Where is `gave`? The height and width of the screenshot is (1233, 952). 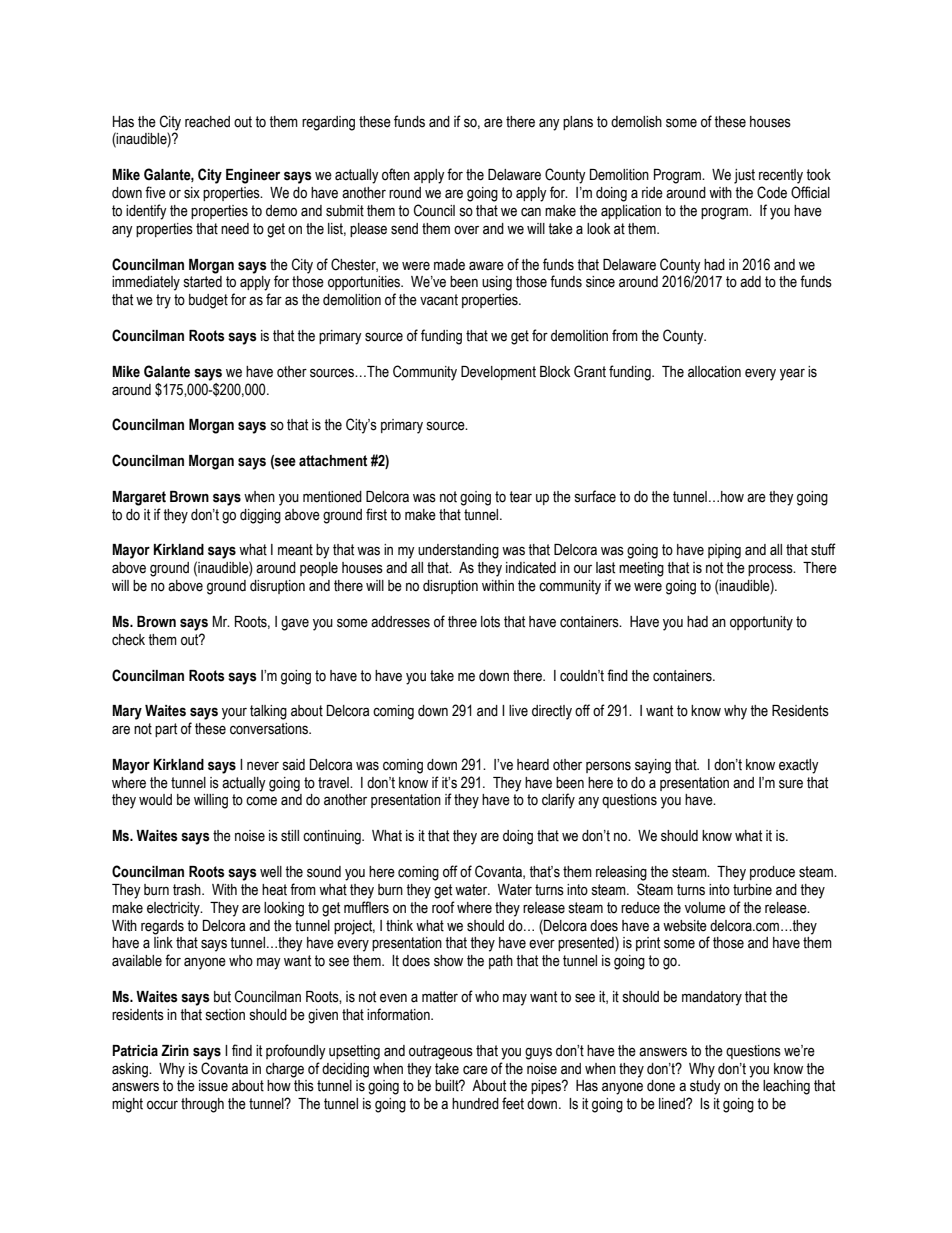 gave is located at coordinates (295, 624).
